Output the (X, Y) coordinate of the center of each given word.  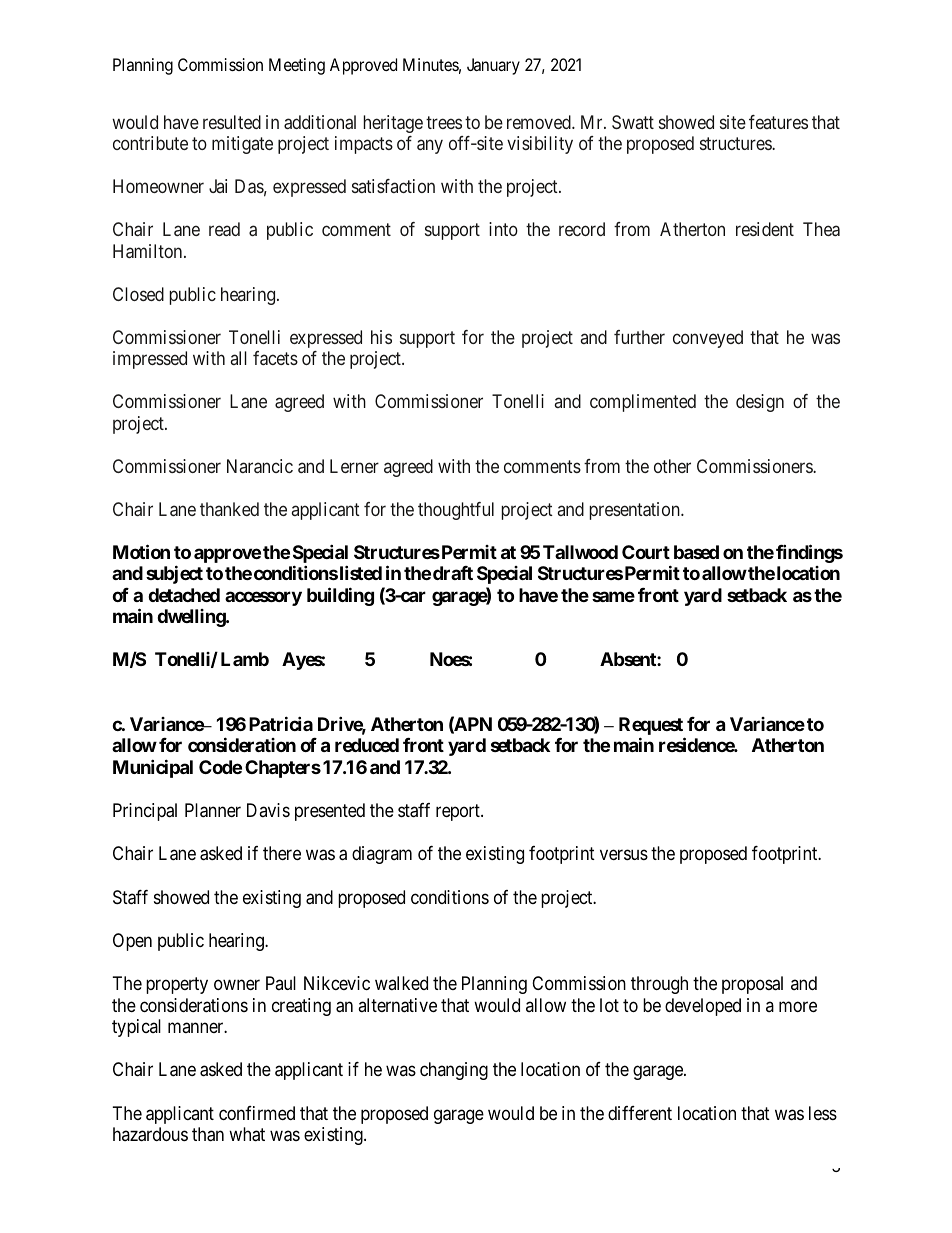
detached (184, 595)
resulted (232, 122)
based (696, 552)
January (493, 66)
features (778, 122)
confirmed (257, 1113)
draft (453, 573)
